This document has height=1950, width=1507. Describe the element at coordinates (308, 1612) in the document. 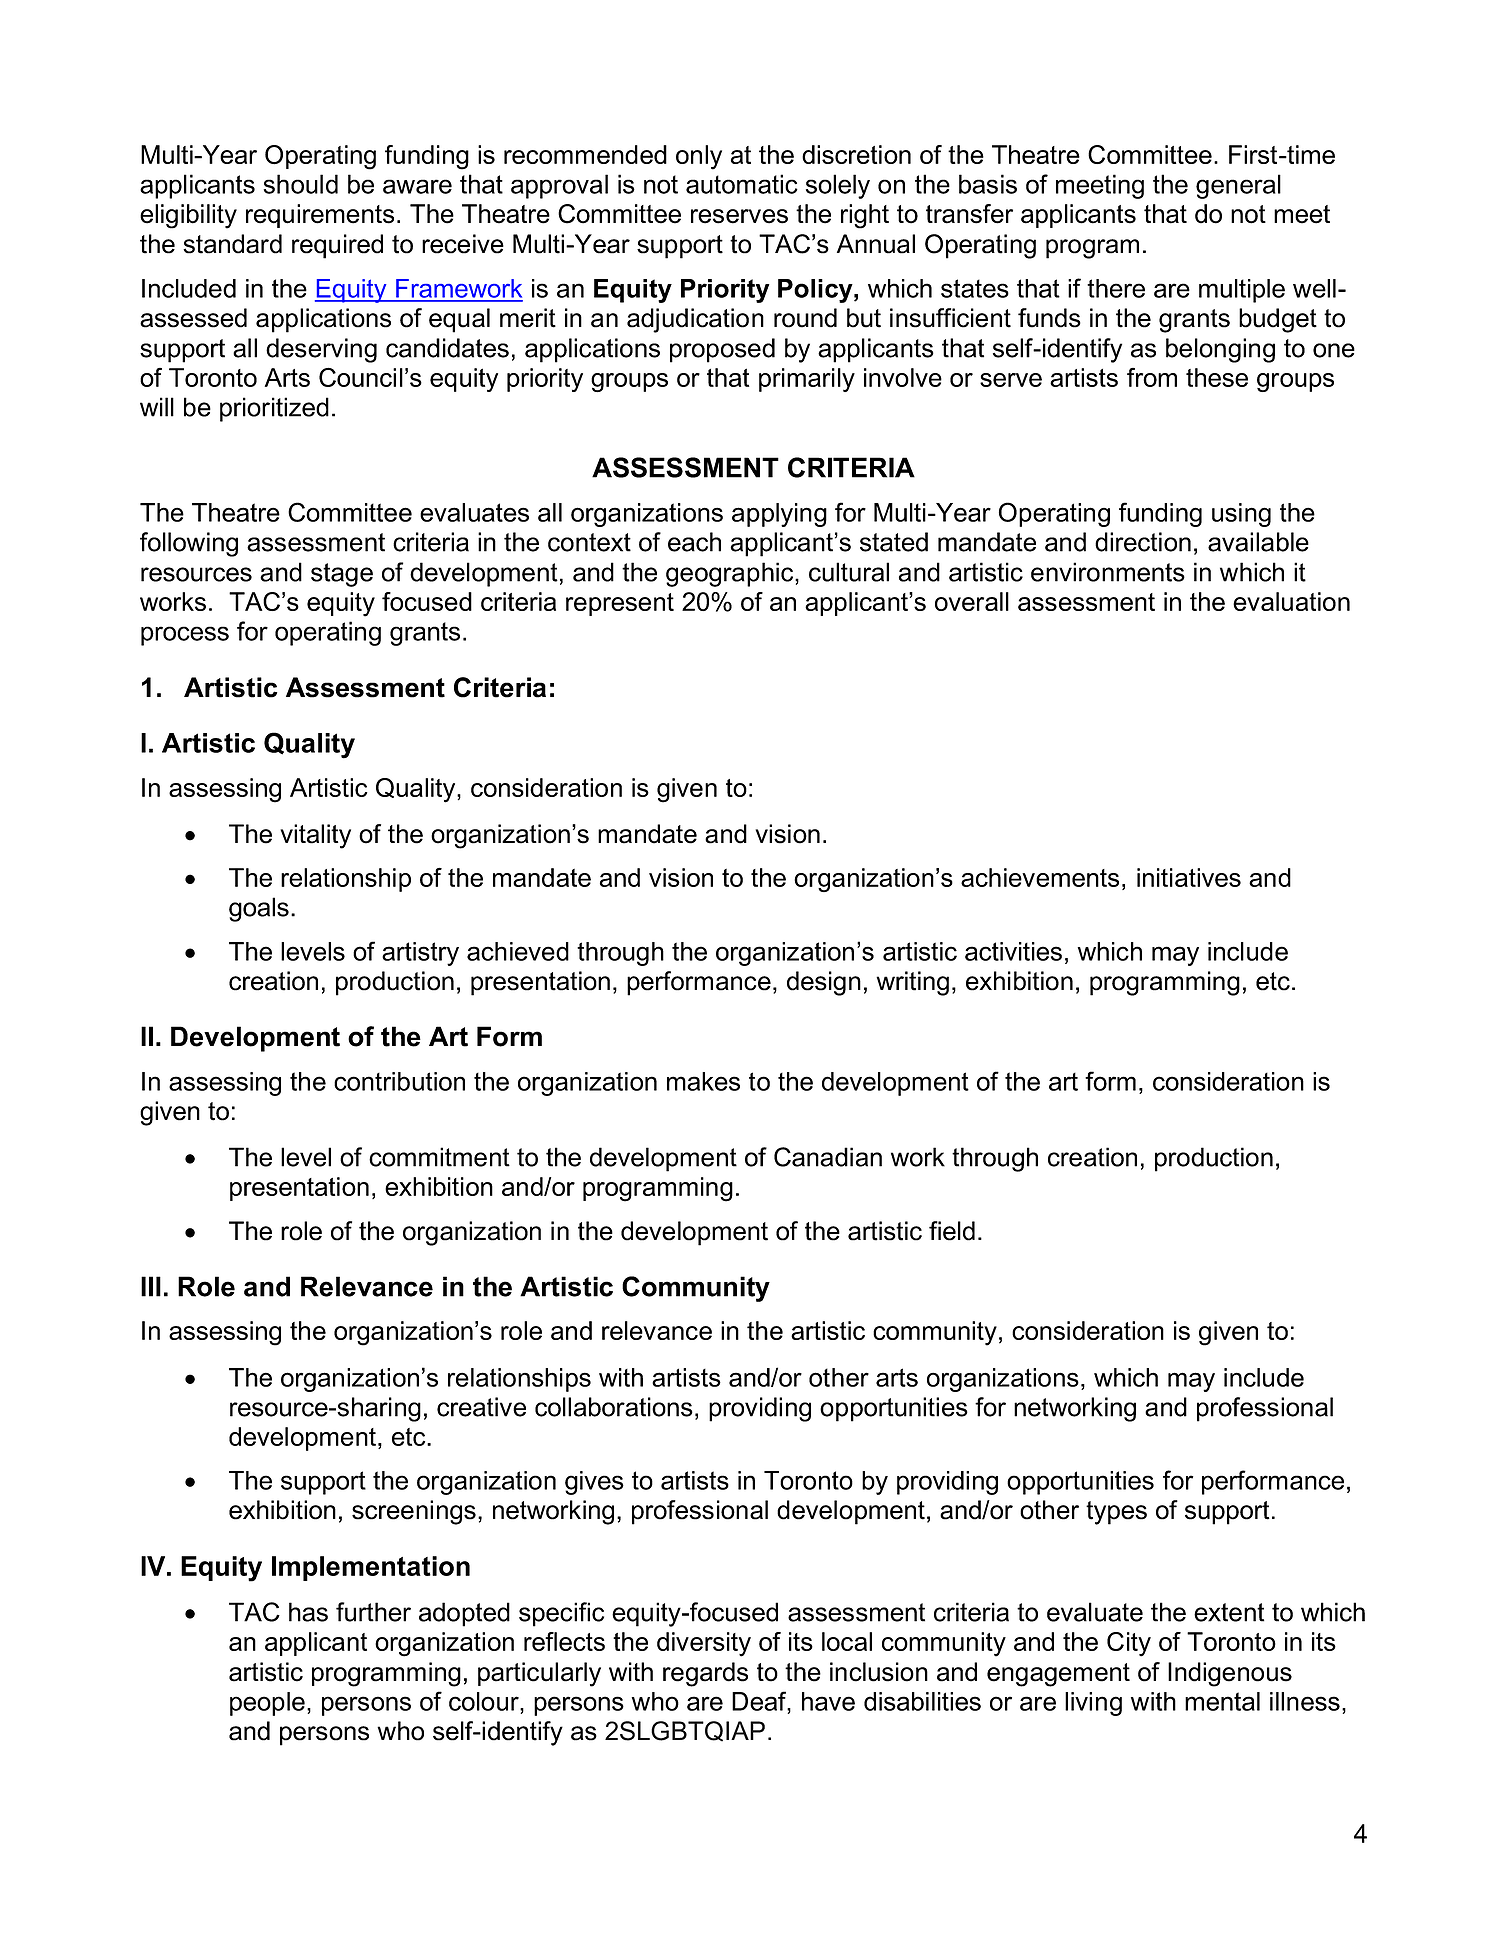

I see `has` at that location.
